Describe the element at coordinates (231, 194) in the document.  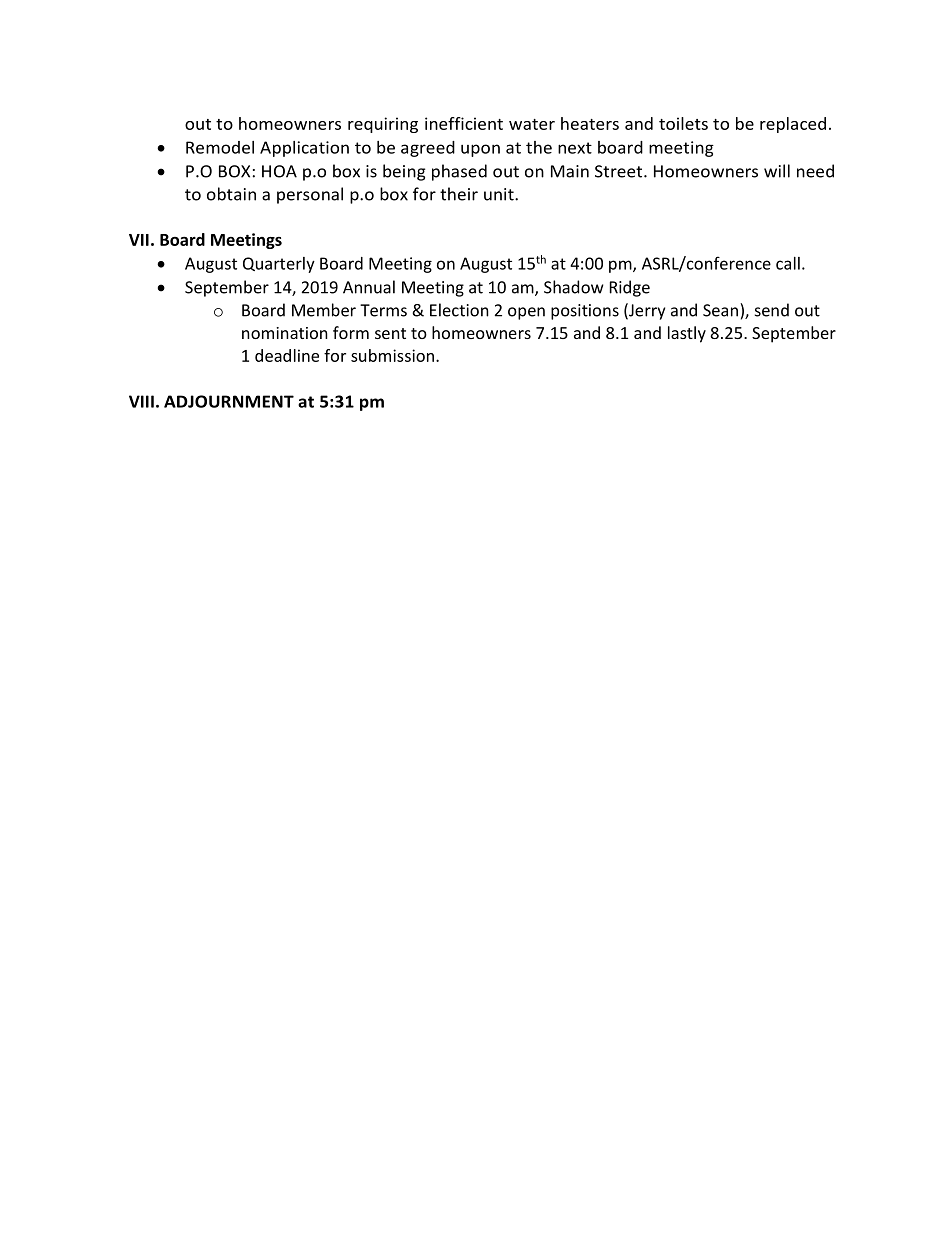
I see `obtain` at that location.
